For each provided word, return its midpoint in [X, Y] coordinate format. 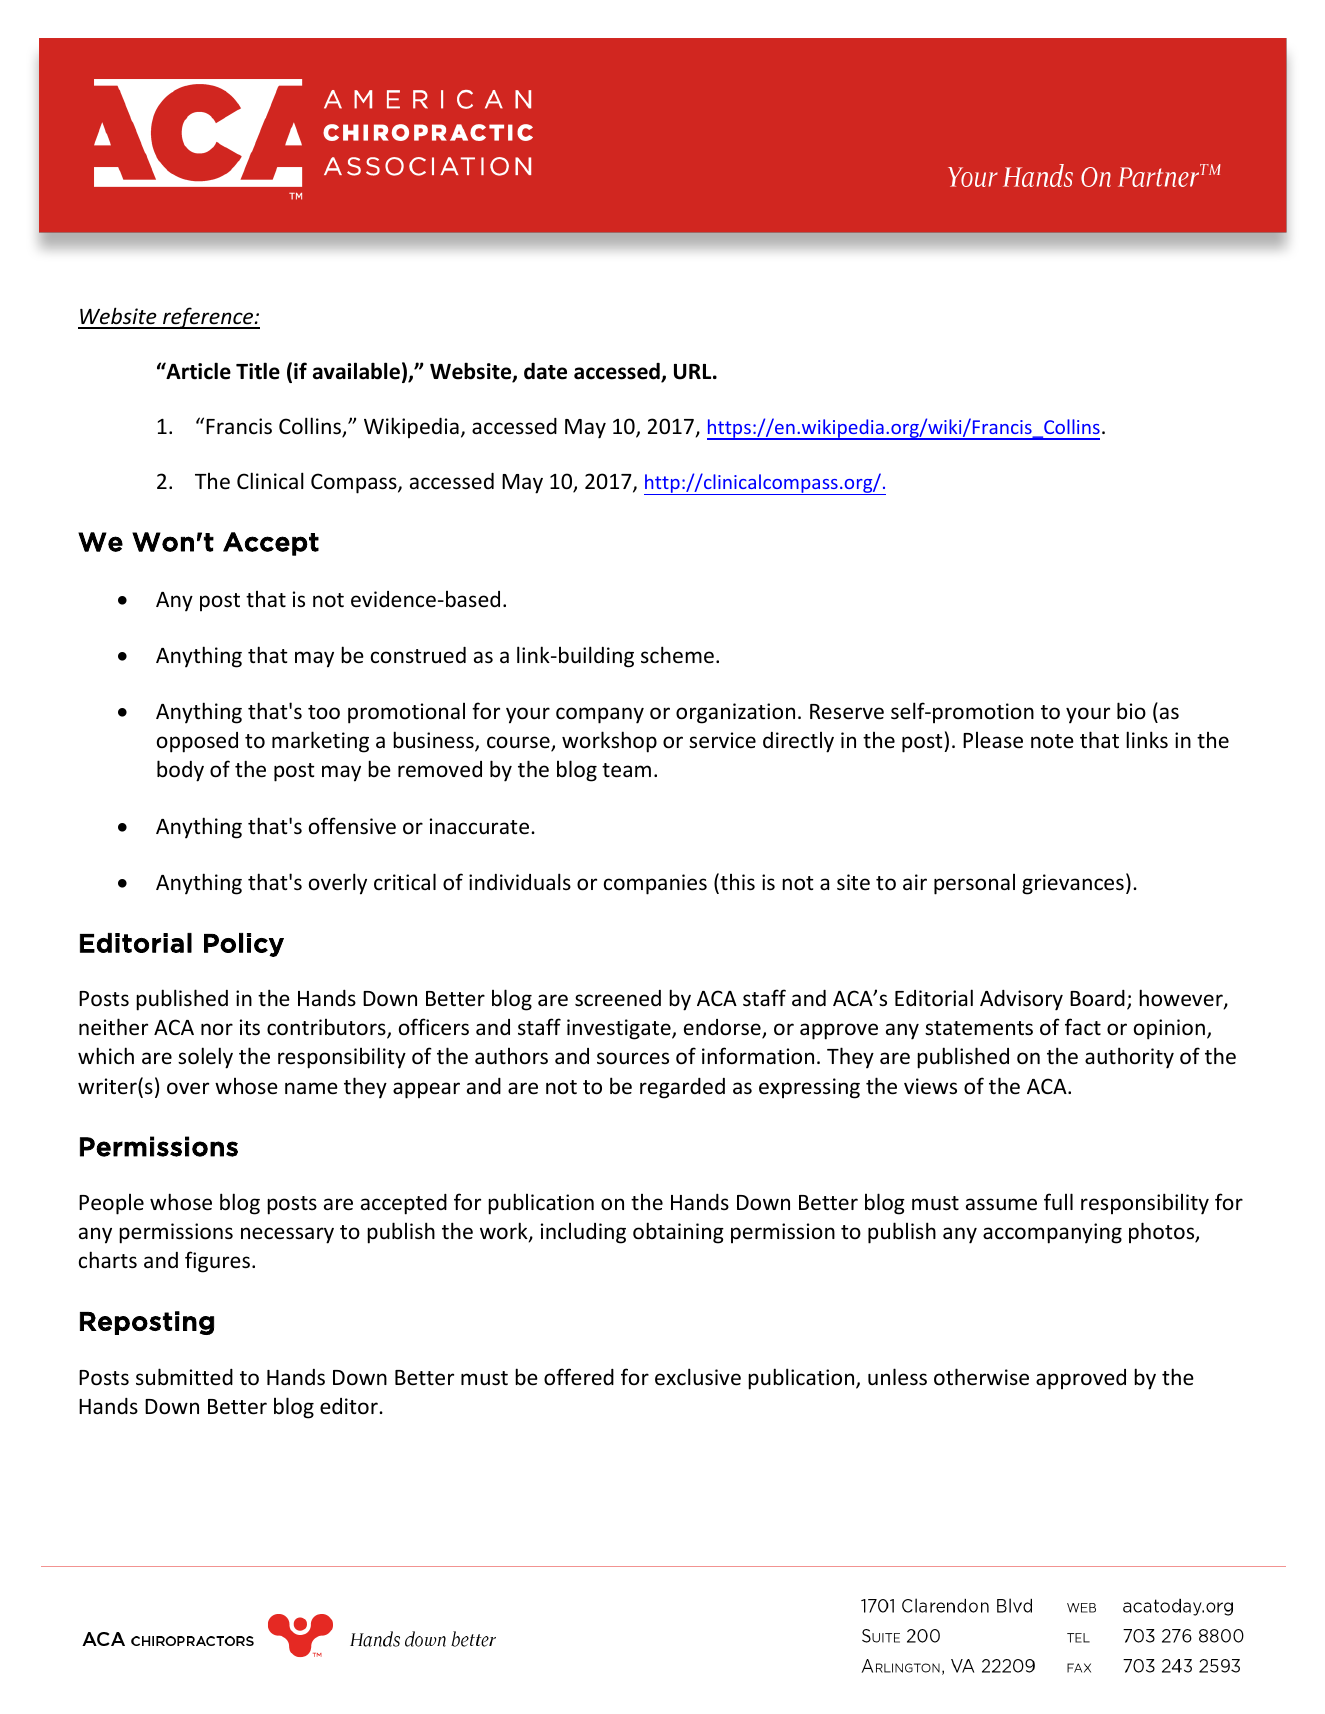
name [311, 1088]
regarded [682, 1088]
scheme [677, 655]
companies [655, 884]
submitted [184, 1377]
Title [258, 371]
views [930, 1086]
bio [1131, 711]
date [545, 371]
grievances [1073, 884]
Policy [244, 945]
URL [694, 372]
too [324, 712]
